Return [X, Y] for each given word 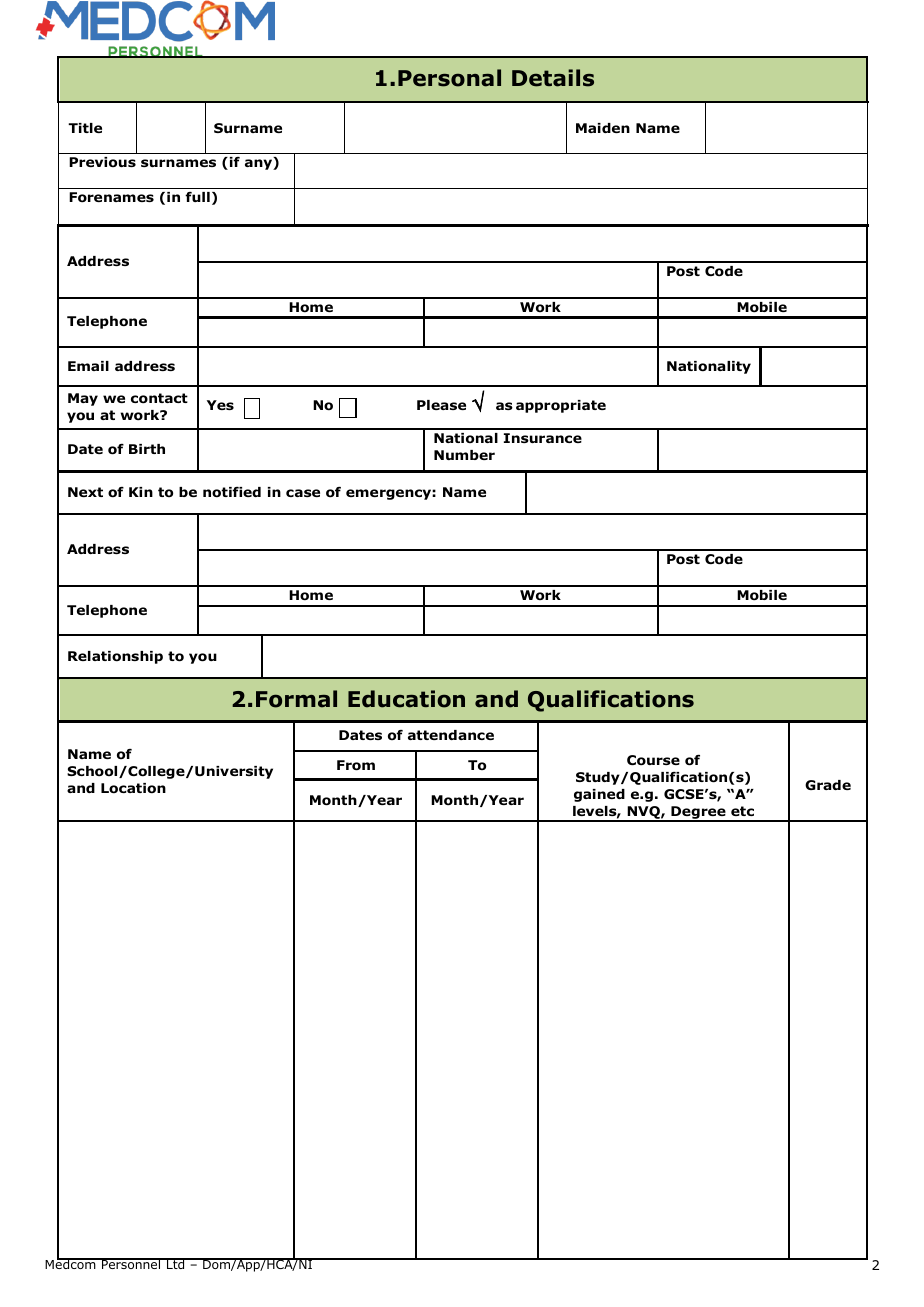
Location [133, 788]
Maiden [603, 128]
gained [599, 795]
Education [406, 699]
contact [159, 398]
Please [441, 405]
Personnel [131, 1263]
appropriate [561, 406]
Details [553, 78]
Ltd [176, 1263]
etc [742, 811]
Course [653, 760]
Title [85, 128]
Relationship [115, 657]
